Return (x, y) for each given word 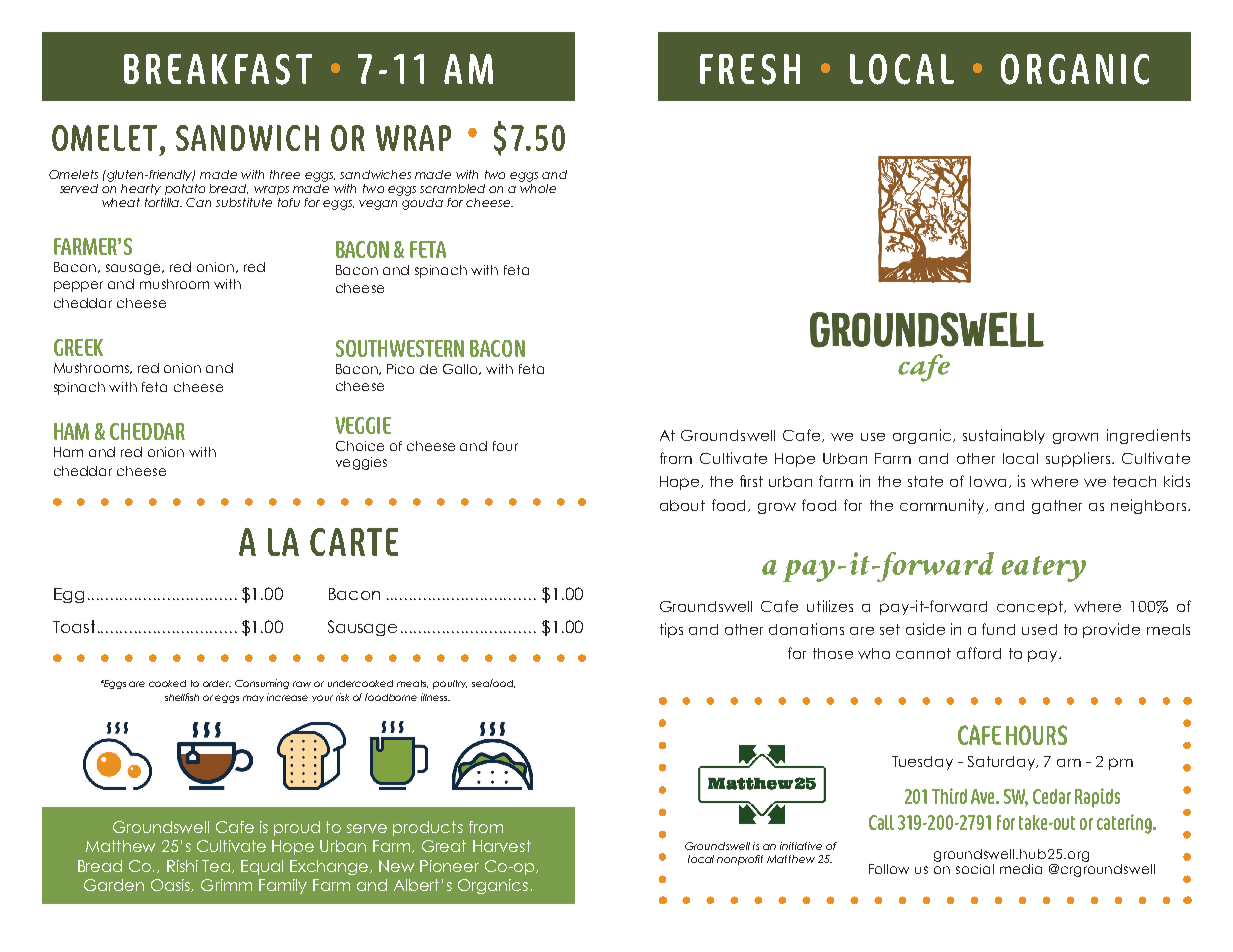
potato (185, 189)
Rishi (182, 866)
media (1021, 869)
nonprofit (740, 860)
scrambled (452, 188)
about (682, 505)
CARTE (354, 542)
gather (1057, 507)
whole (538, 188)
